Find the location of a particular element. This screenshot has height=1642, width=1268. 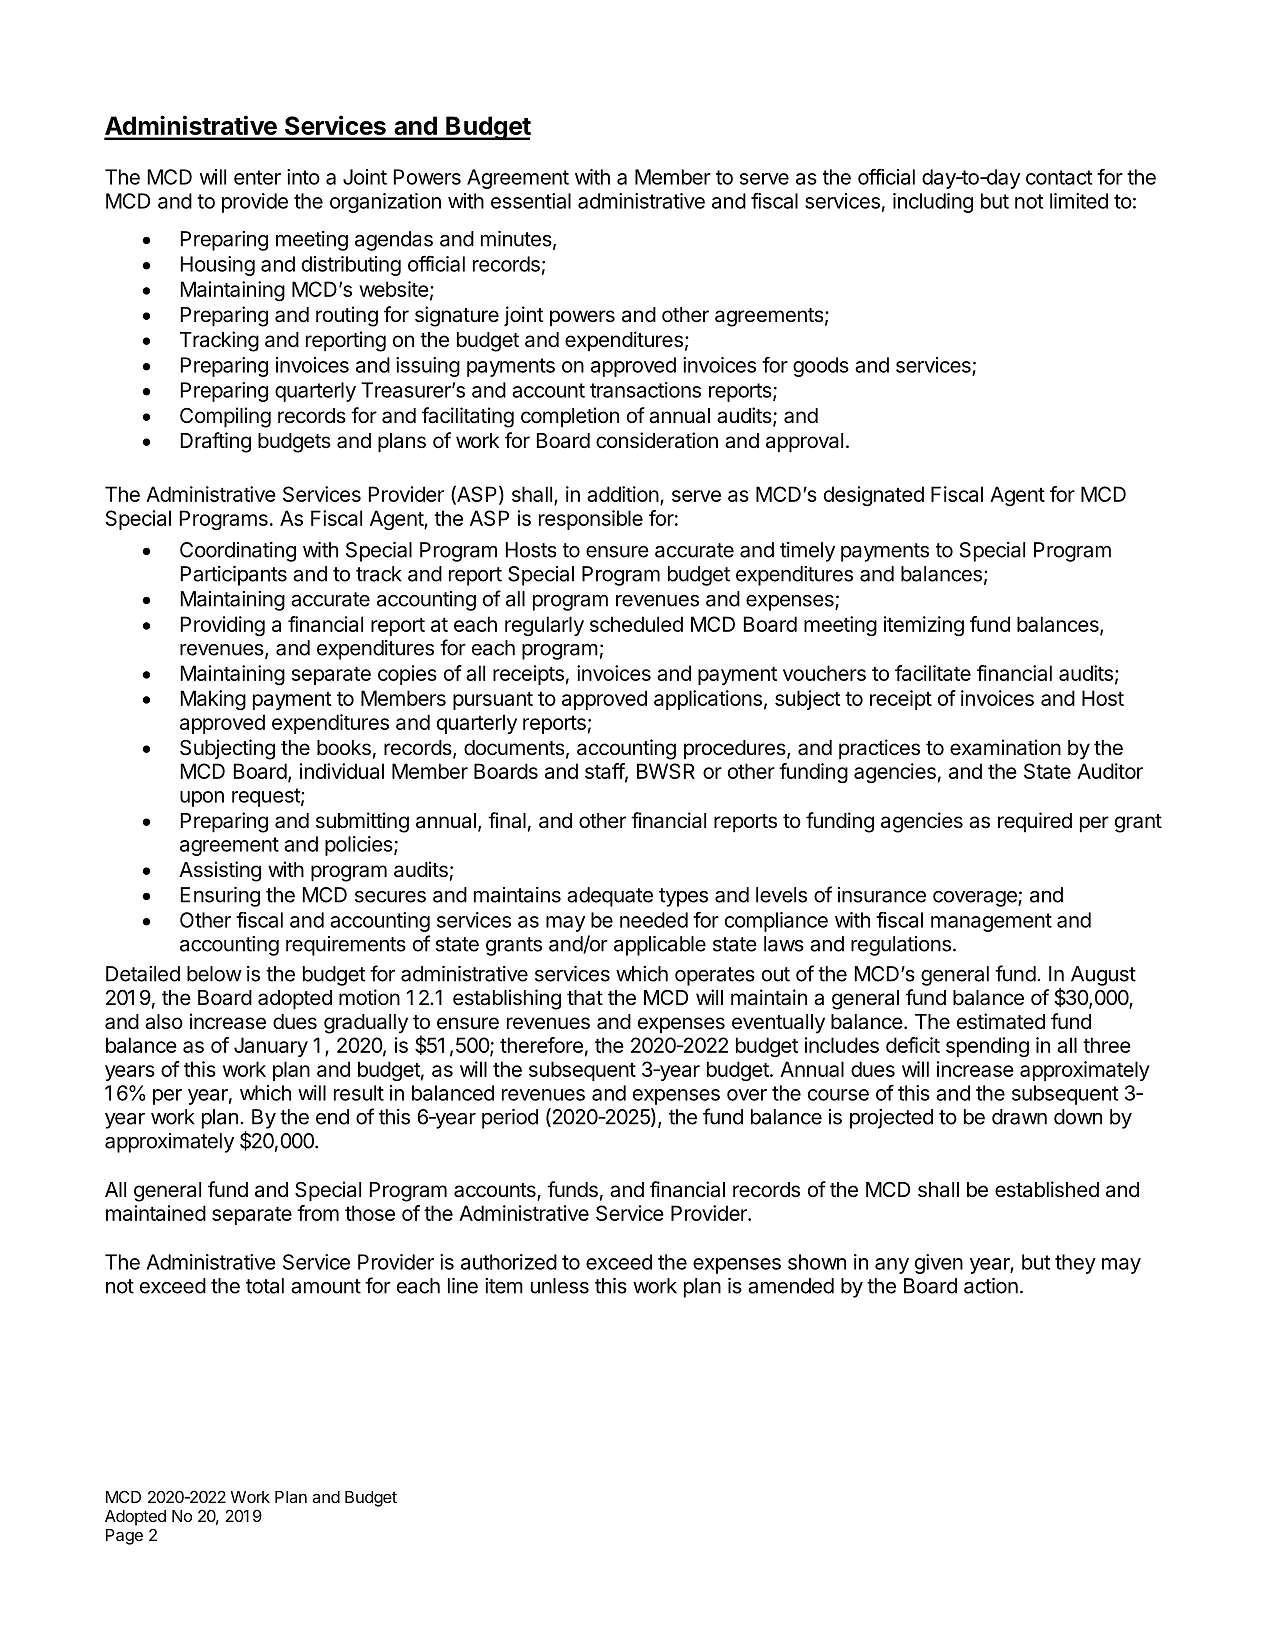

enter is located at coordinates (257, 177).
